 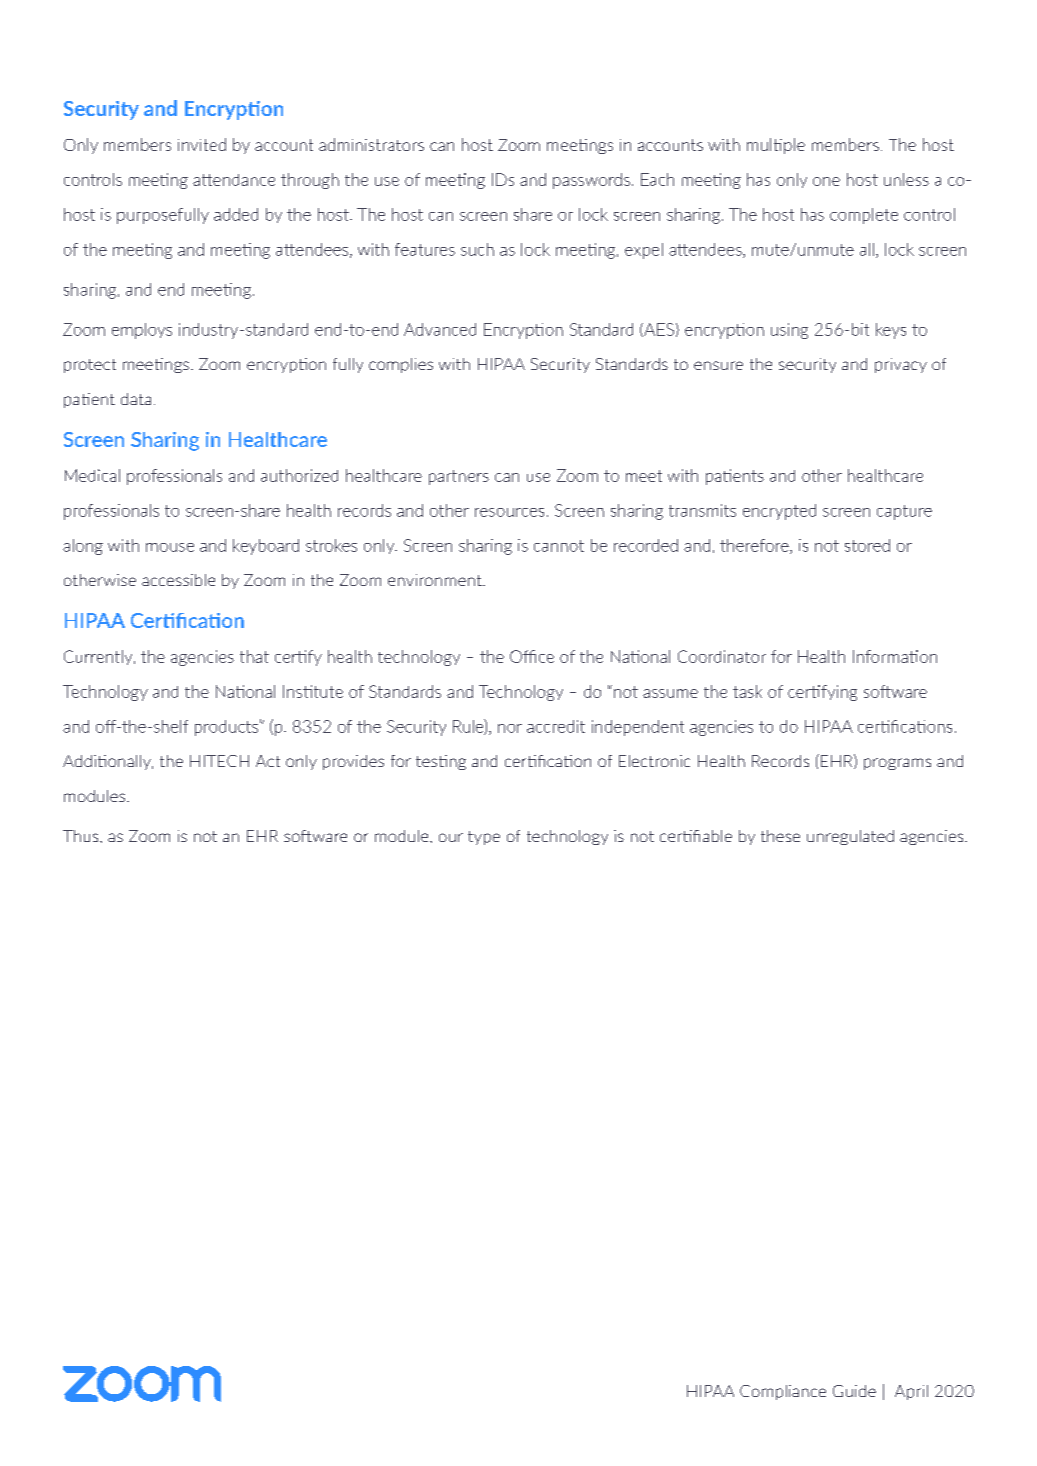 I want to click on Guide, so click(x=854, y=1391).
